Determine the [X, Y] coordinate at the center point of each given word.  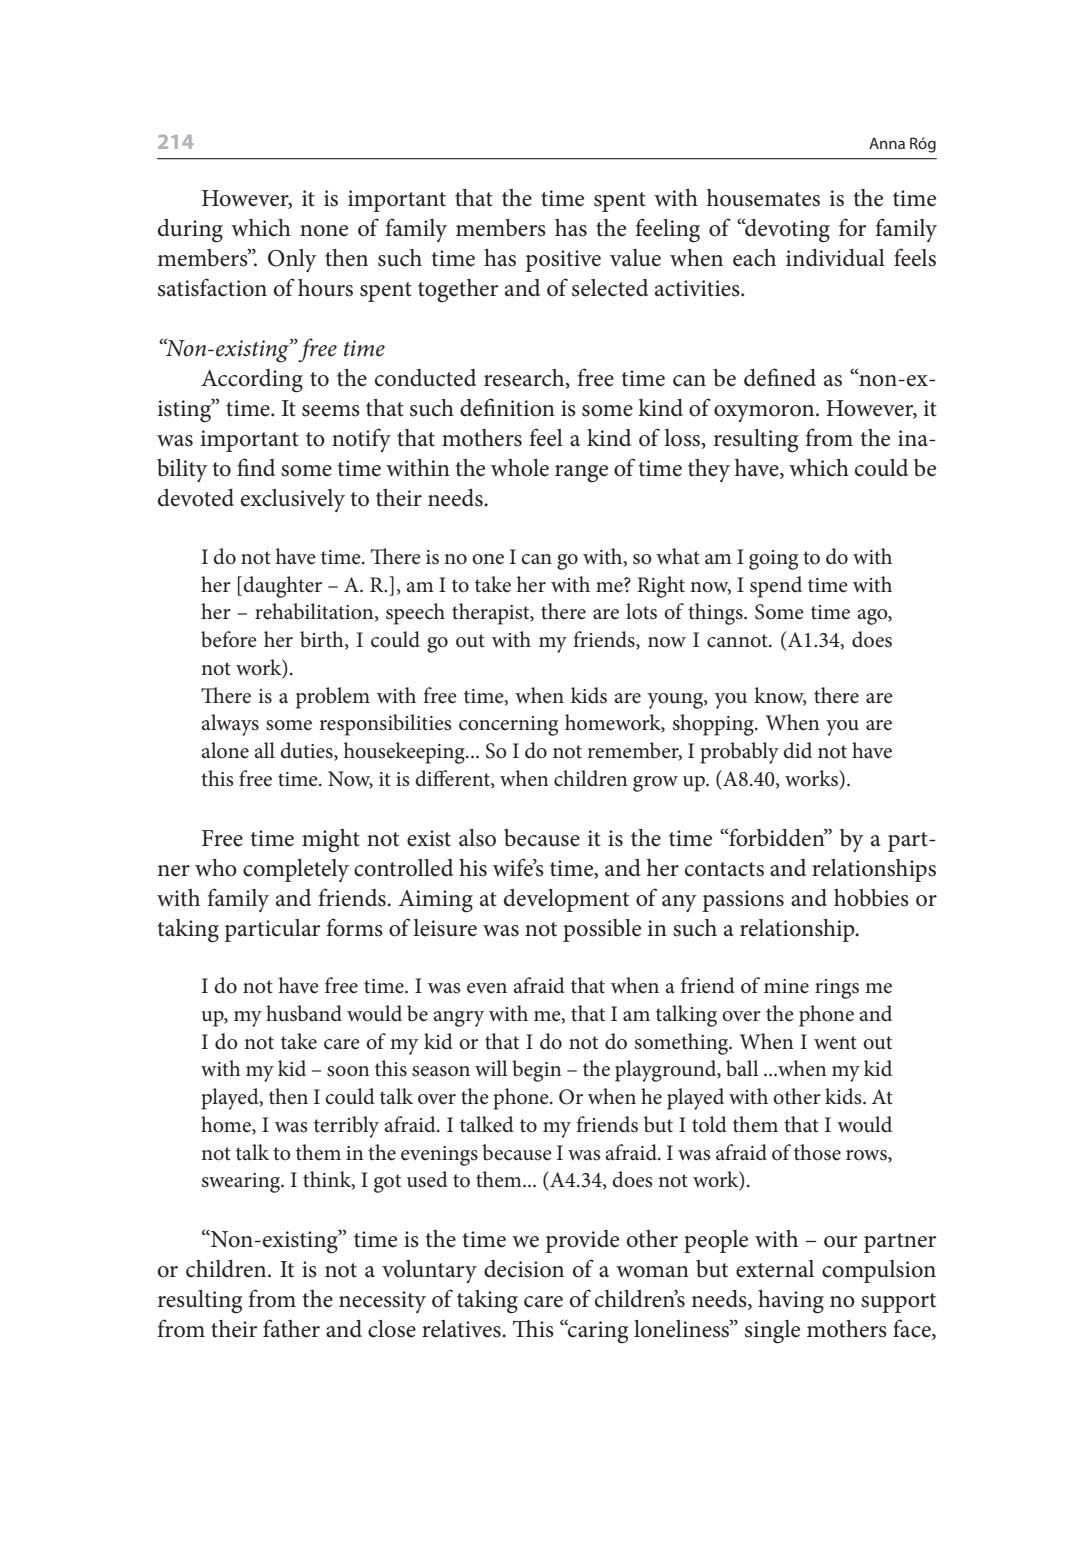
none [324, 231]
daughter [282, 587]
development [566, 900]
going [773, 560]
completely [296, 870]
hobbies [871, 898]
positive [563, 261]
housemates [763, 198]
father [291, 1328]
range [581, 474]
